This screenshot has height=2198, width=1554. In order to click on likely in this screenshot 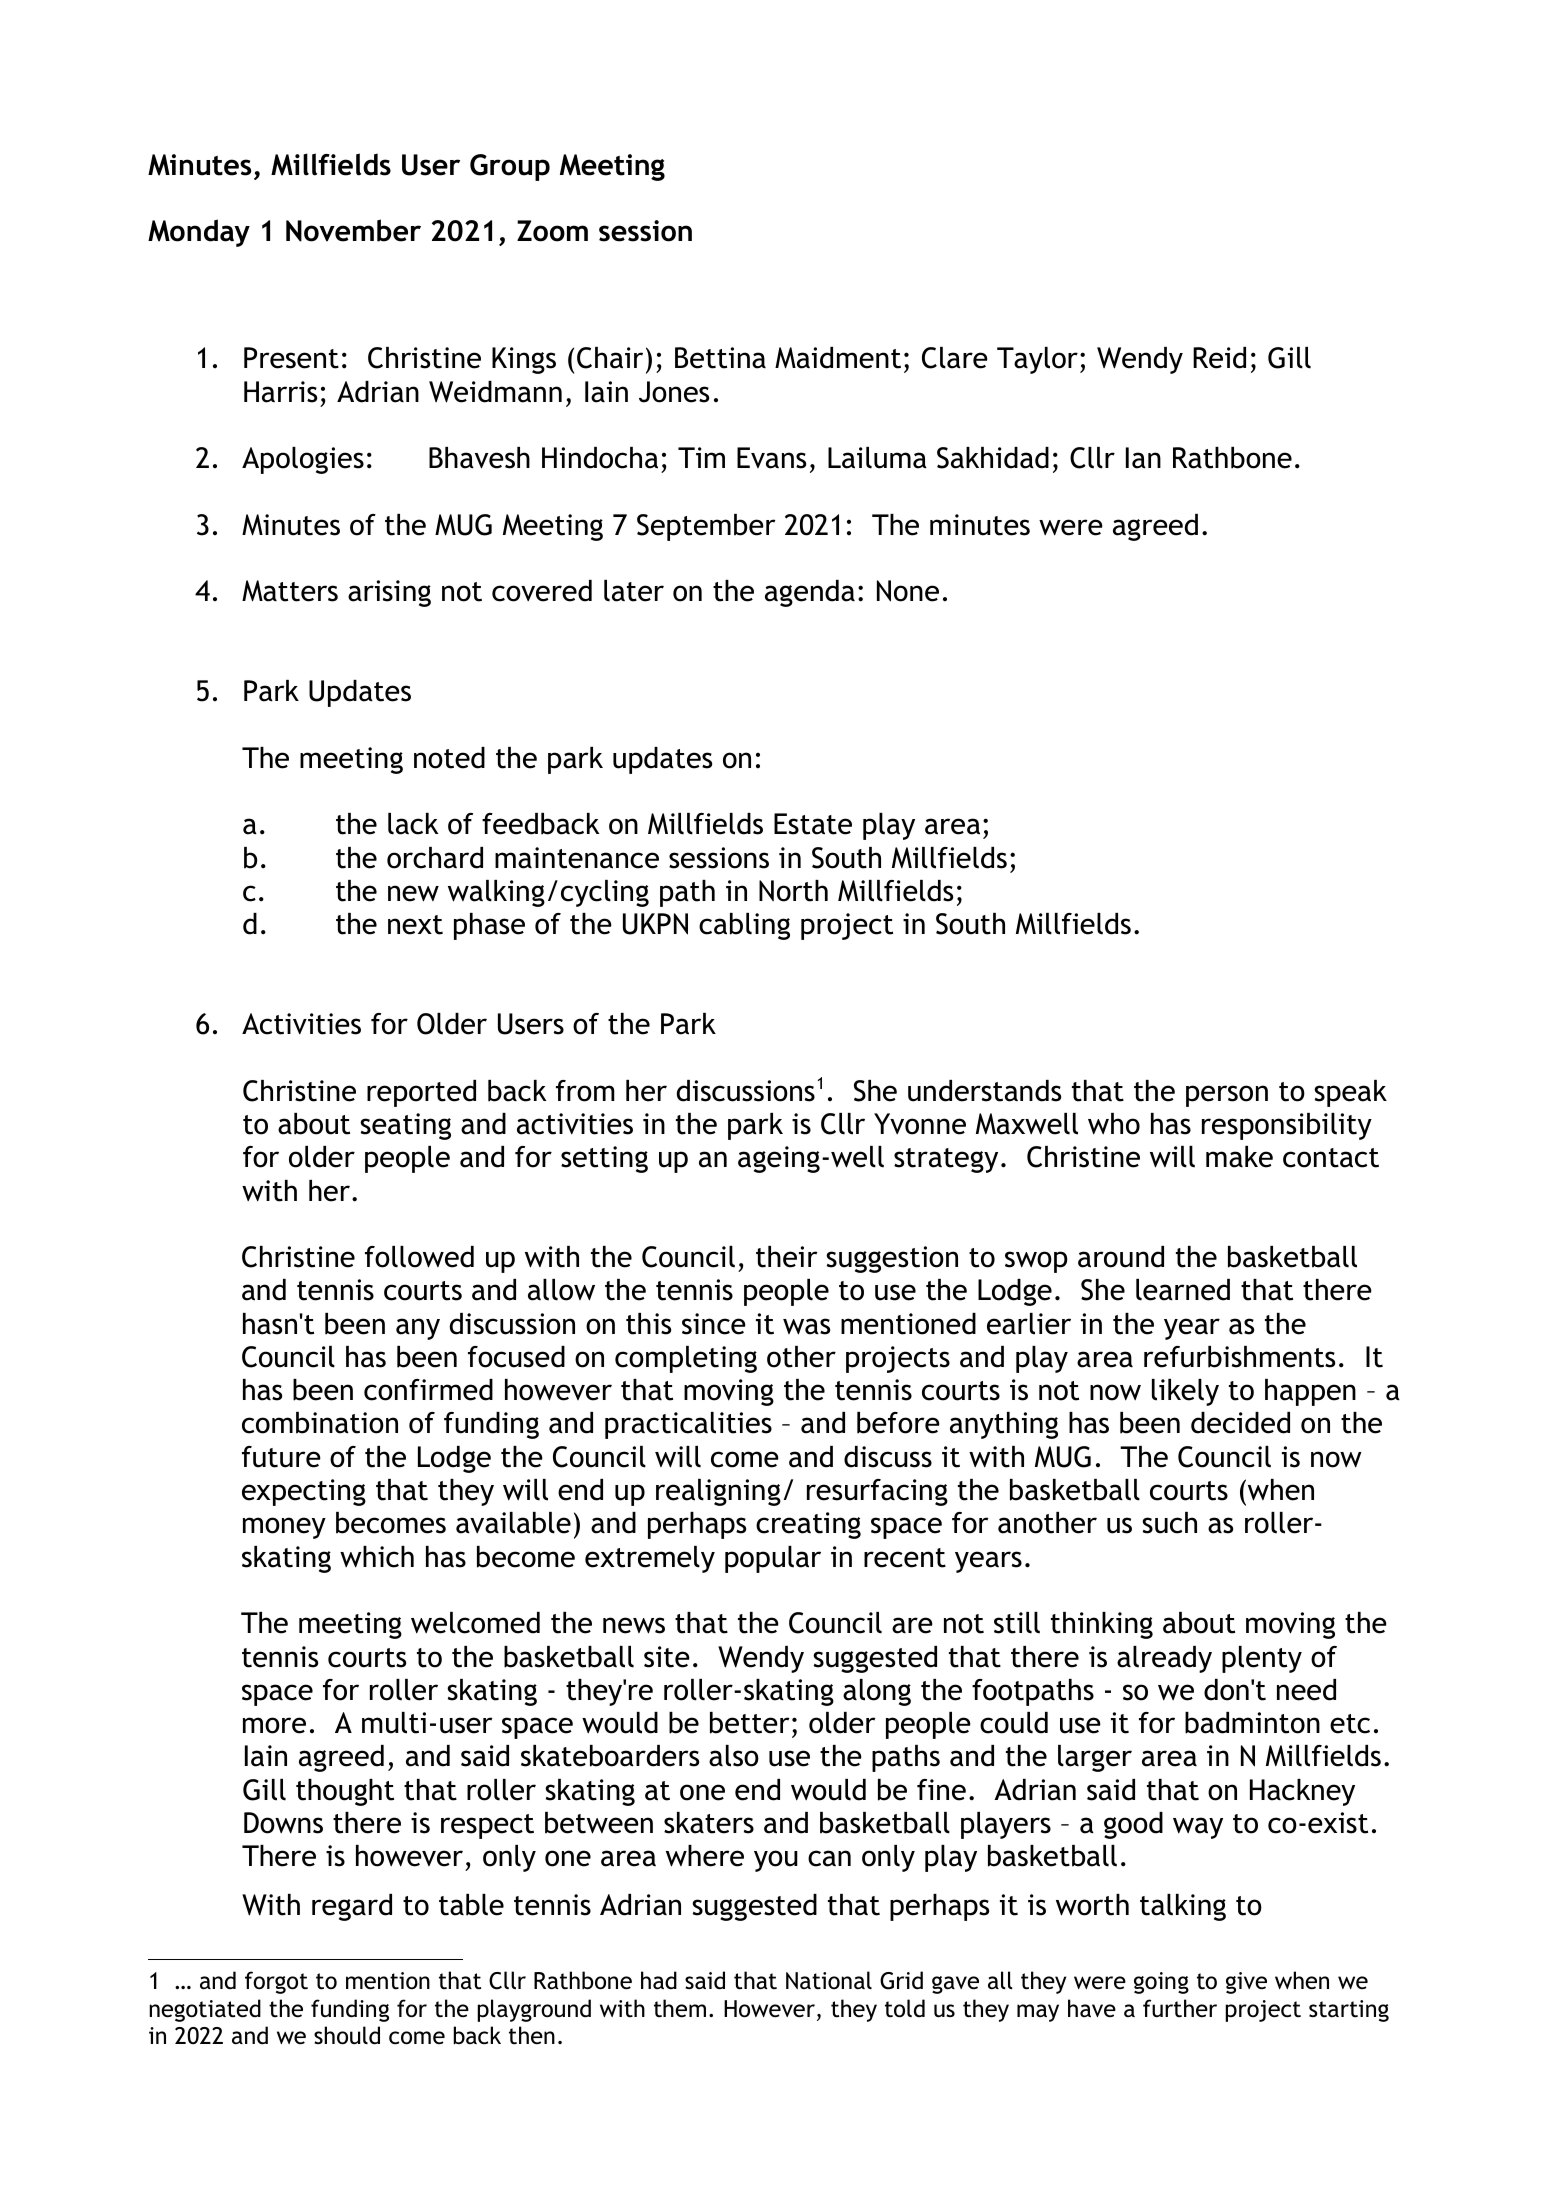, I will do `click(1185, 1392)`.
